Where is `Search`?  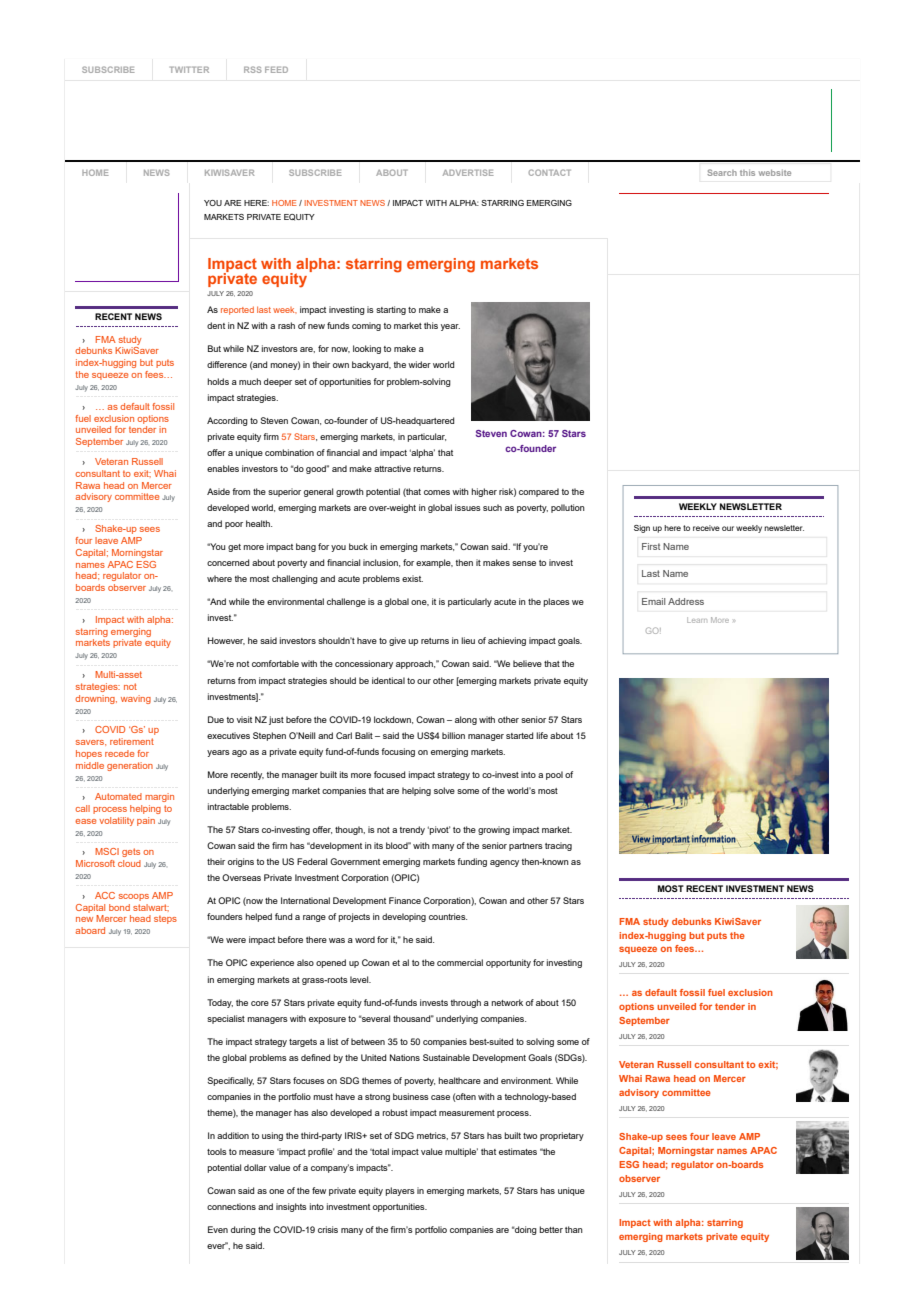
Search is located at coordinates (722, 172).
